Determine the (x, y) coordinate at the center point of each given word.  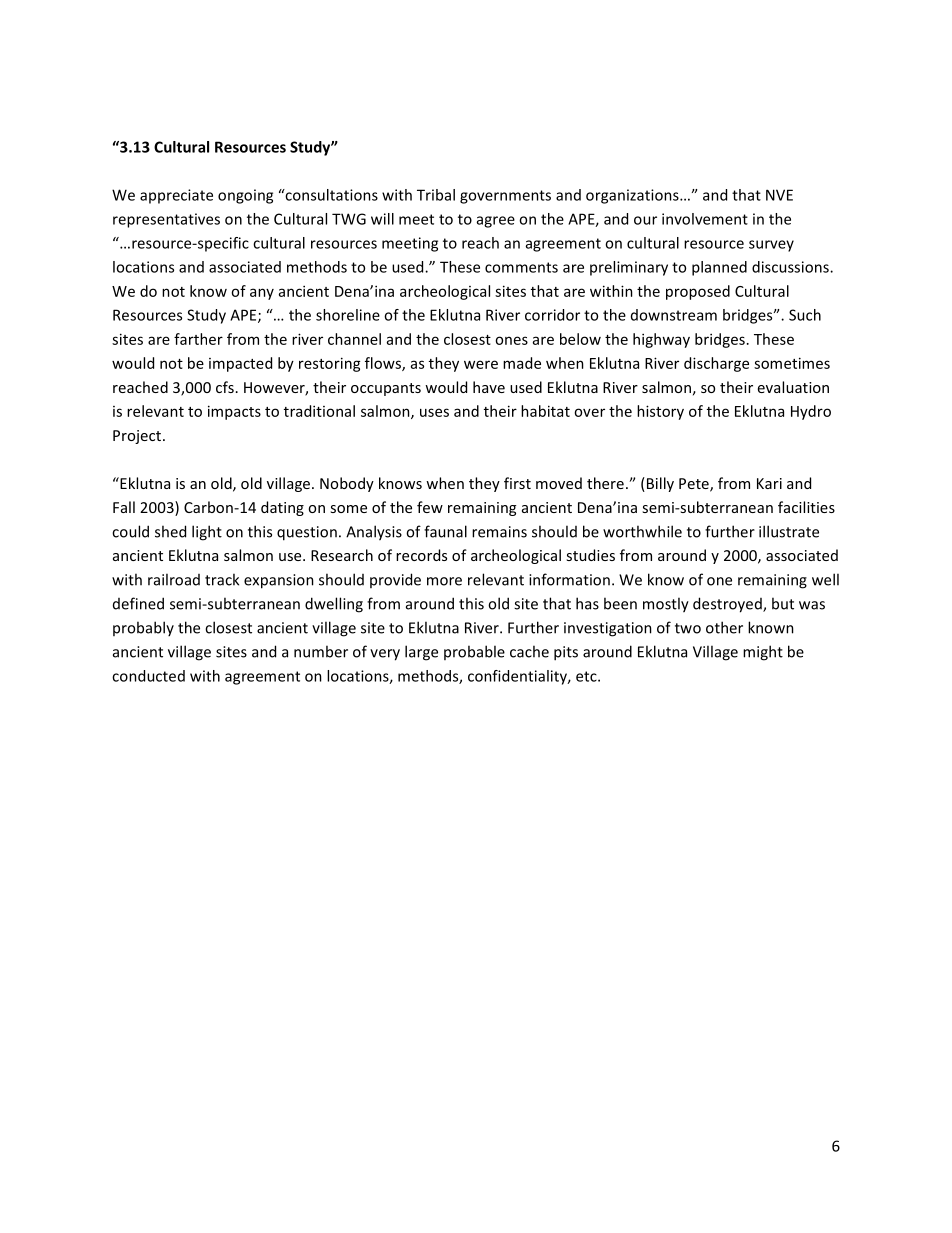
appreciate (176, 196)
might (763, 653)
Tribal (436, 195)
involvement (705, 219)
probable (474, 652)
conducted (148, 676)
